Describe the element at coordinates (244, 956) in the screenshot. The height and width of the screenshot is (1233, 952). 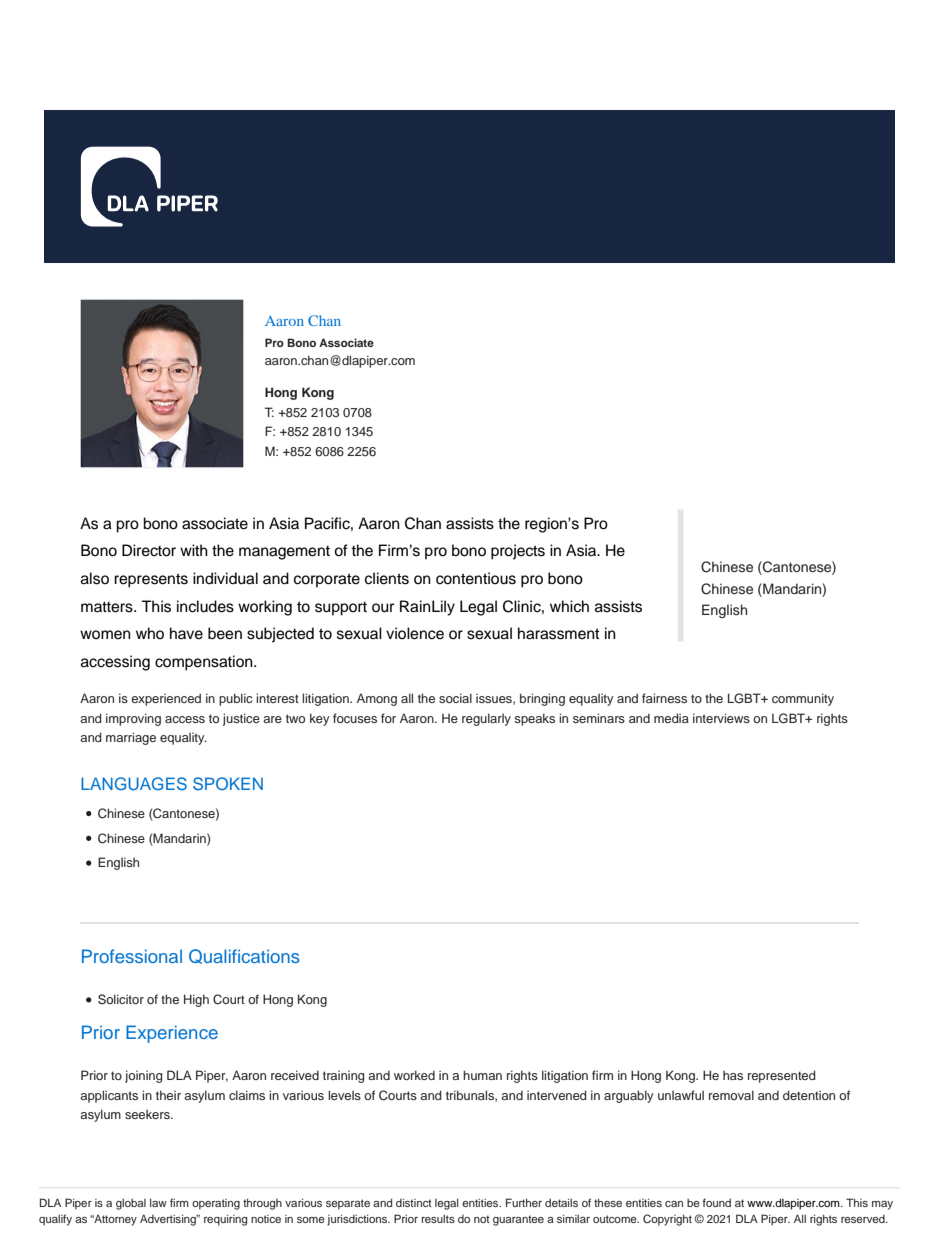
I see `Qualifications` at that location.
